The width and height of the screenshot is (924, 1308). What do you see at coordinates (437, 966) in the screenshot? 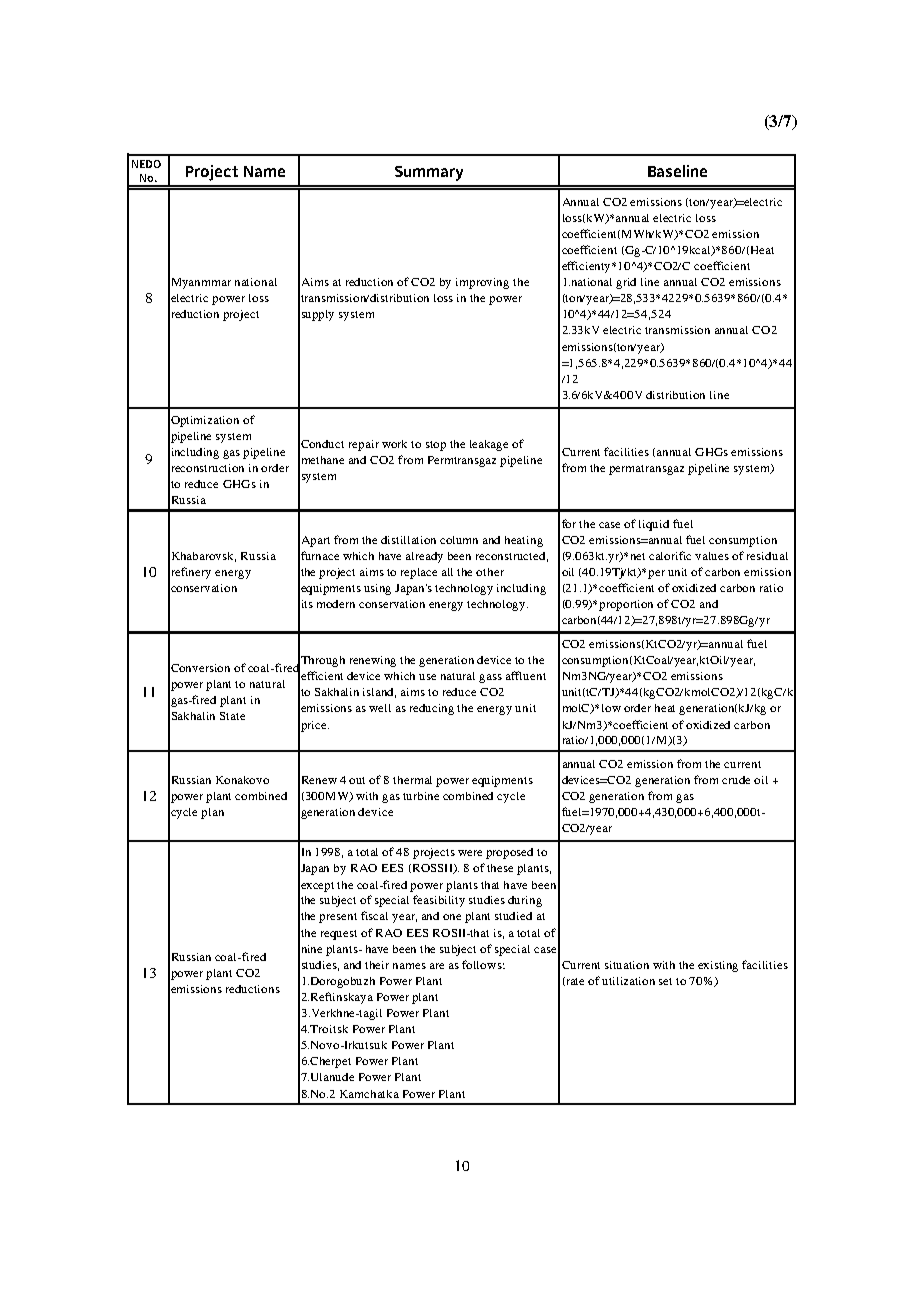
I see `are` at bounding box center [437, 966].
